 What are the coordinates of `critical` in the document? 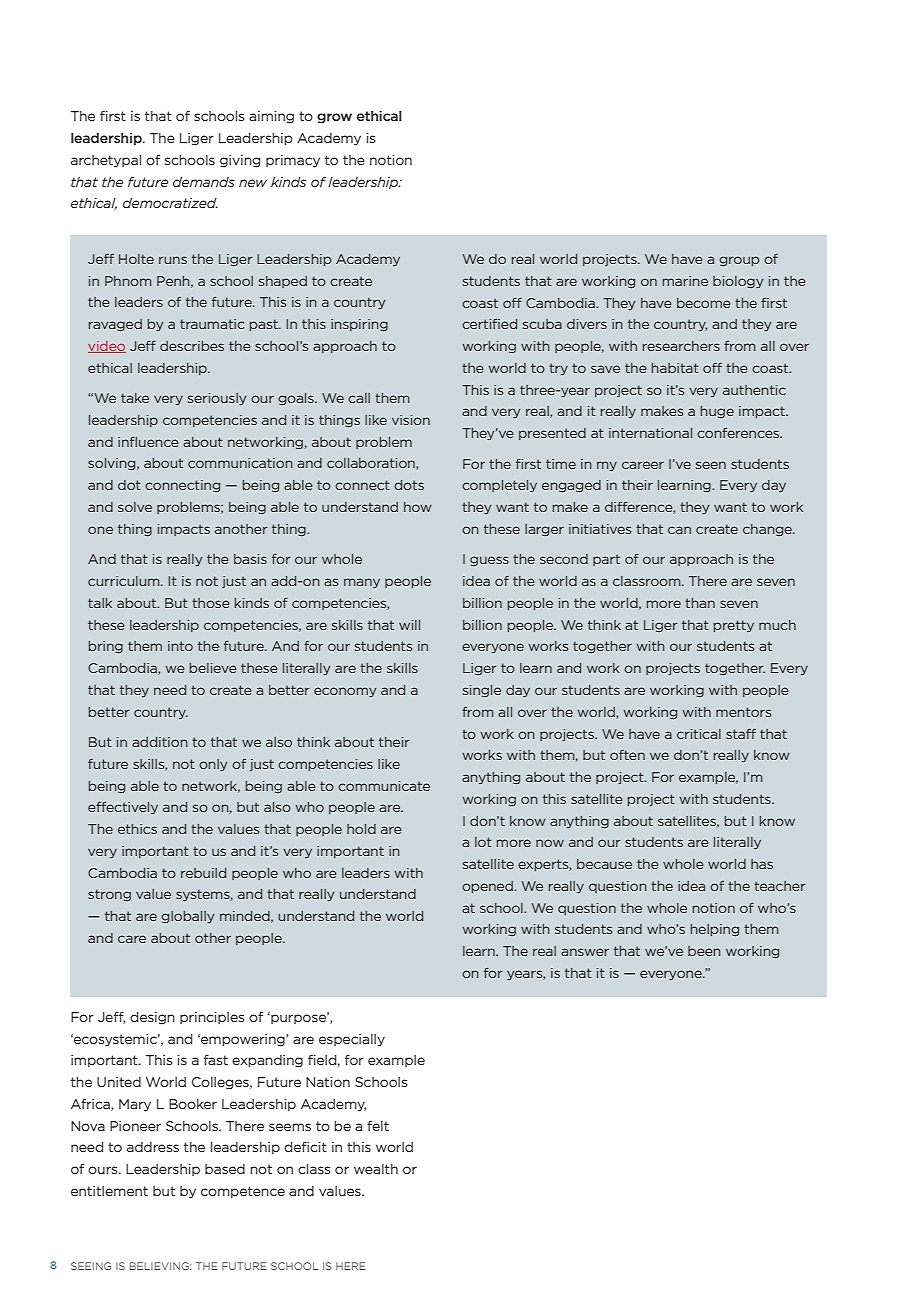 It's located at (699, 734).
